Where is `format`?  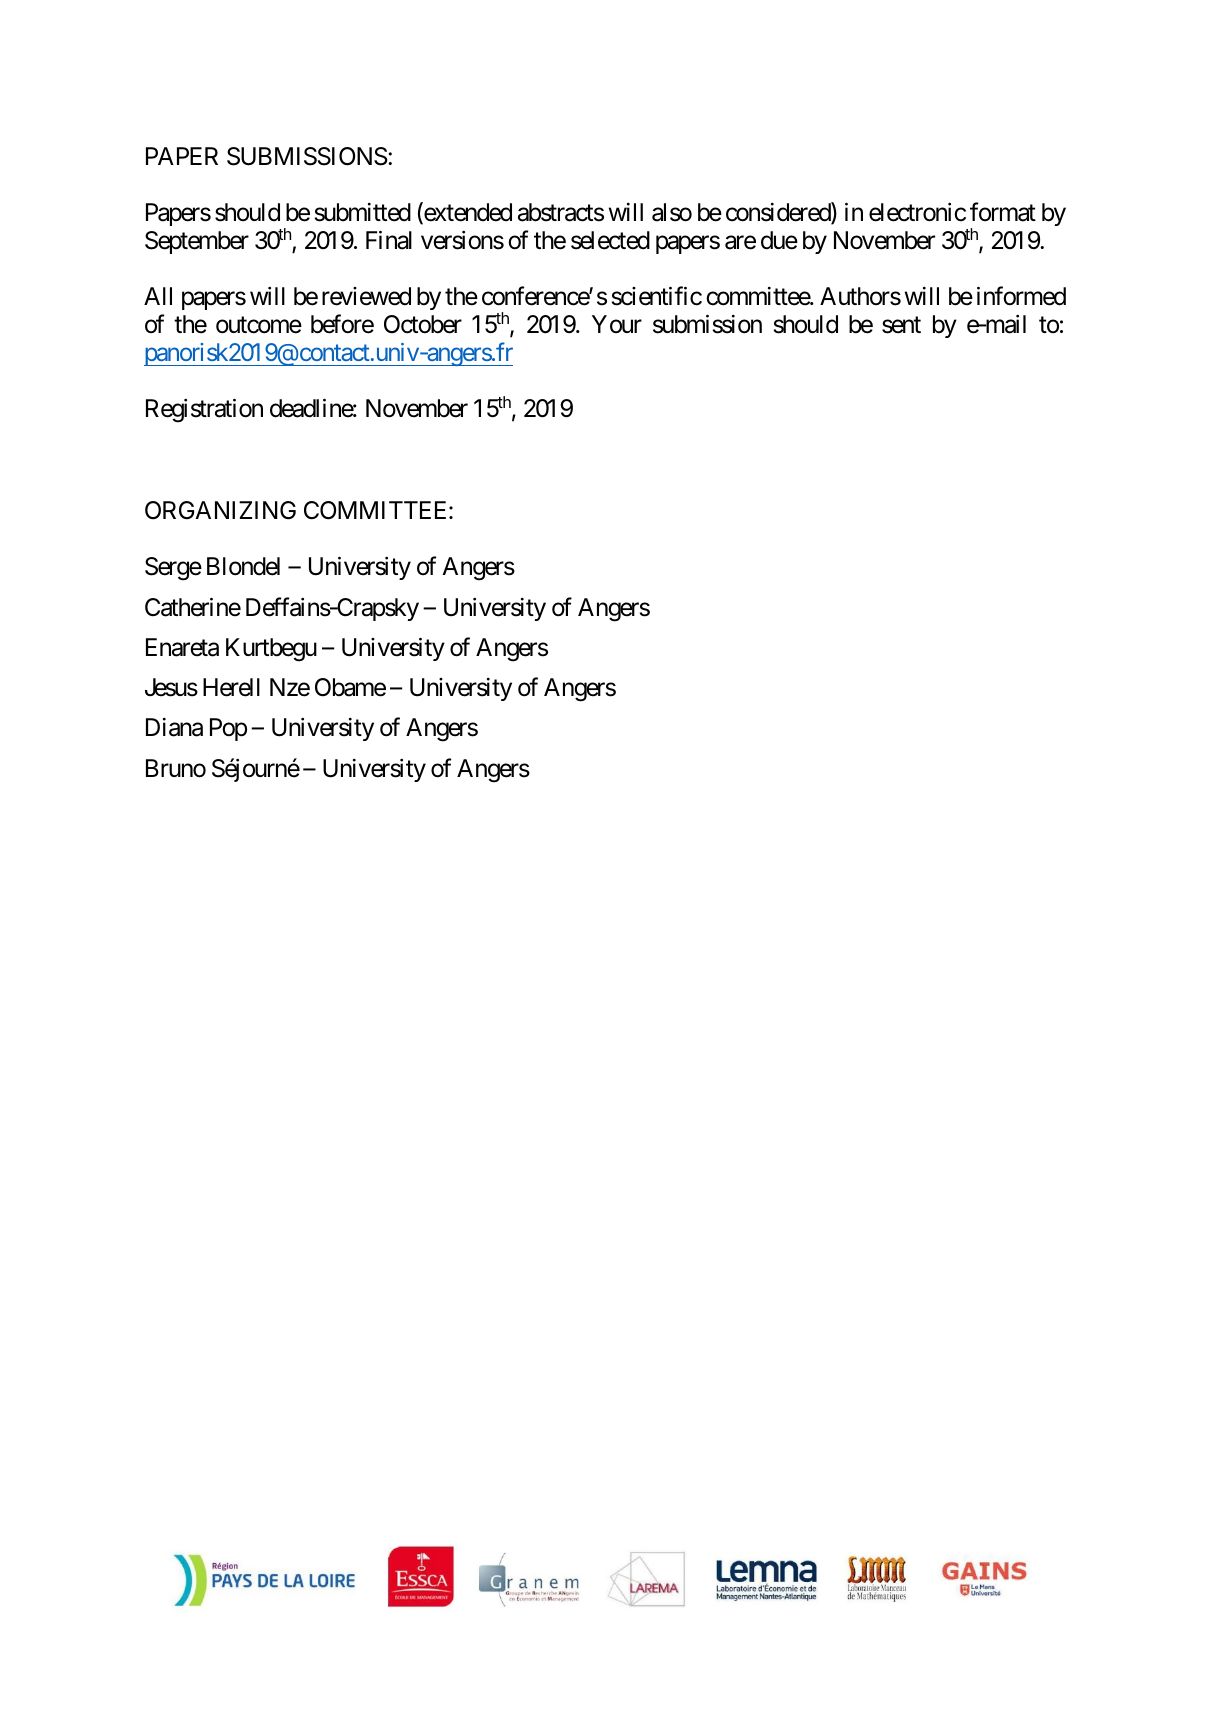
format is located at coordinates (1003, 212).
